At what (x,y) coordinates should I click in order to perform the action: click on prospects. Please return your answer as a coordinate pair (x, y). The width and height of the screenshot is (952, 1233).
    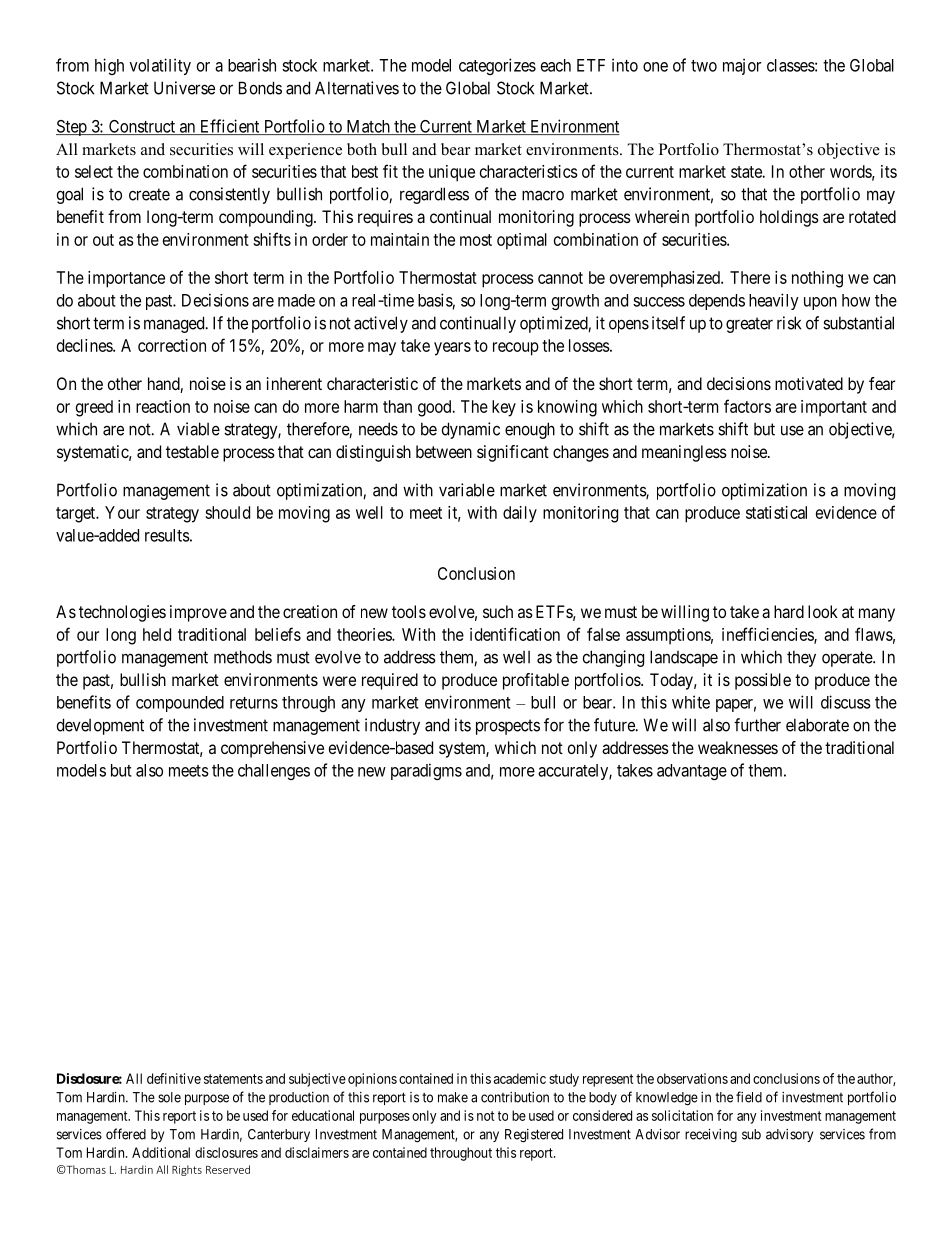
    Looking at the image, I should click on (508, 727).
